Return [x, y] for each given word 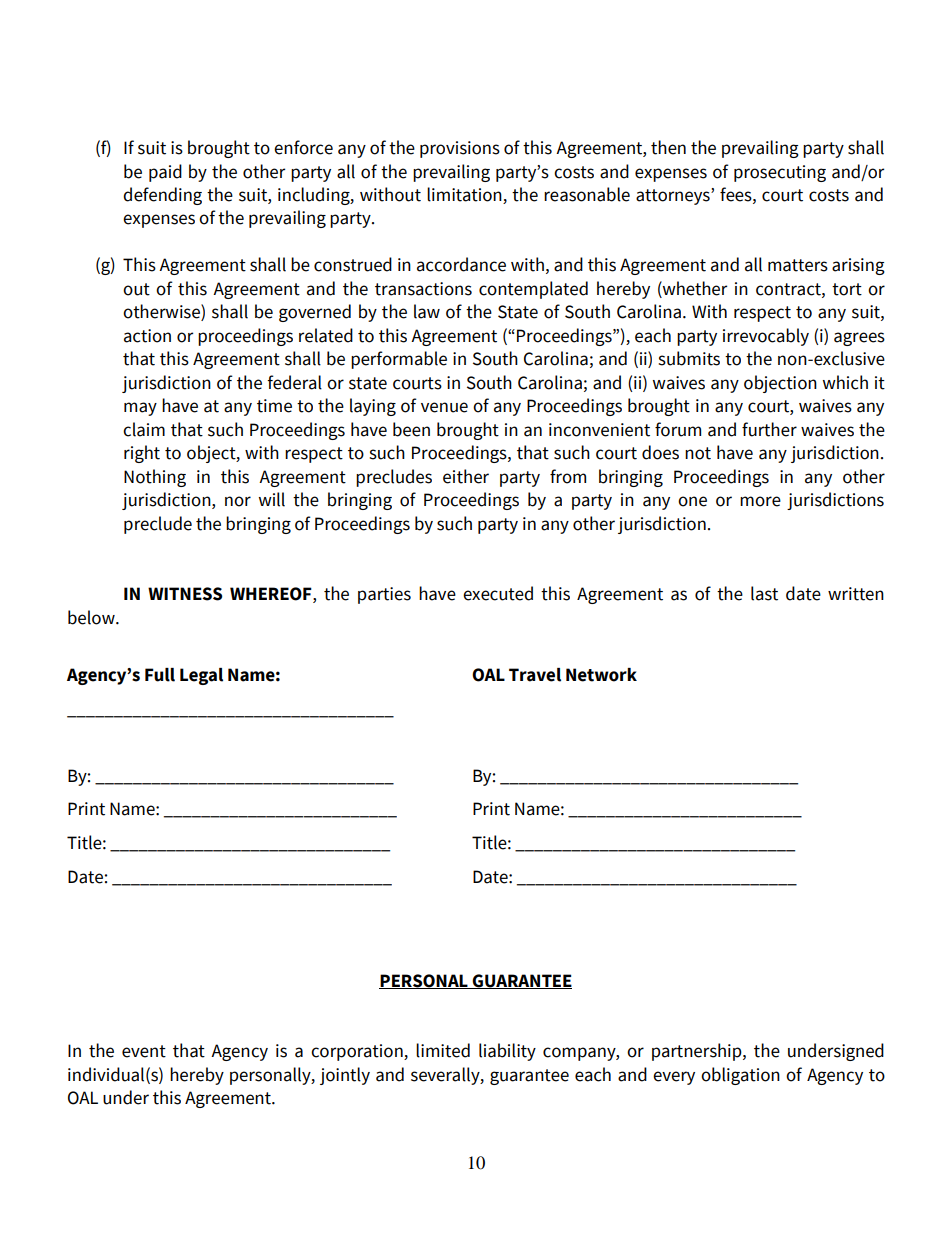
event [144, 1051]
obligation [740, 1076]
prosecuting [780, 173]
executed [498, 593]
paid [165, 173]
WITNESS [185, 594]
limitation [465, 195]
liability [507, 1052]
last [764, 593]
